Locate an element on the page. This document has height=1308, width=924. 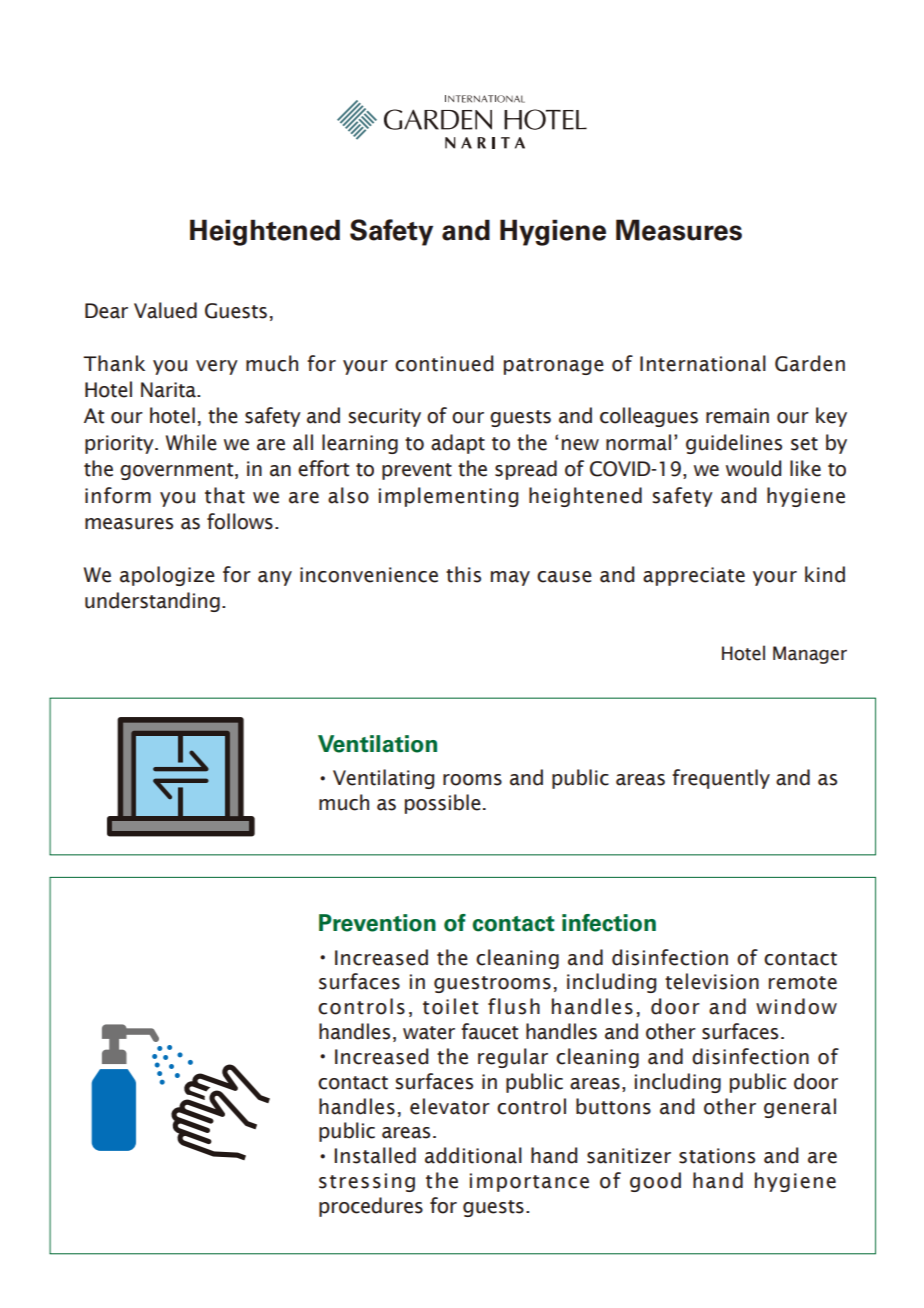
understanding is located at coordinates (152, 602).
